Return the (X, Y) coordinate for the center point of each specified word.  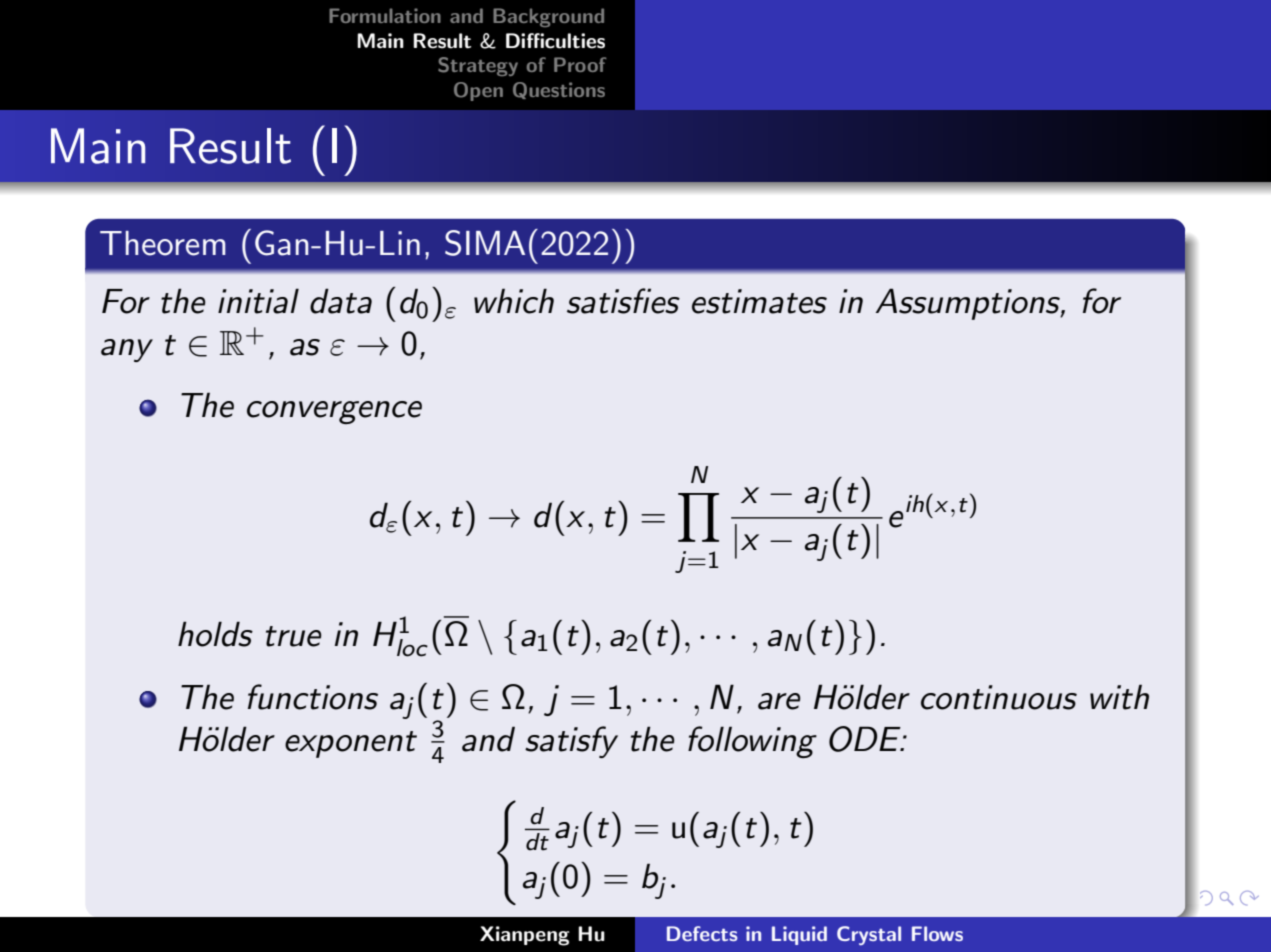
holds (215, 634)
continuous (999, 697)
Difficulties (555, 41)
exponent (351, 744)
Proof (580, 64)
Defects (702, 933)
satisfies (623, 301)
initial (258, 301)
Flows (937, 933)
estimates (759, 301)
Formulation (385, 15)
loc (412, 648)
